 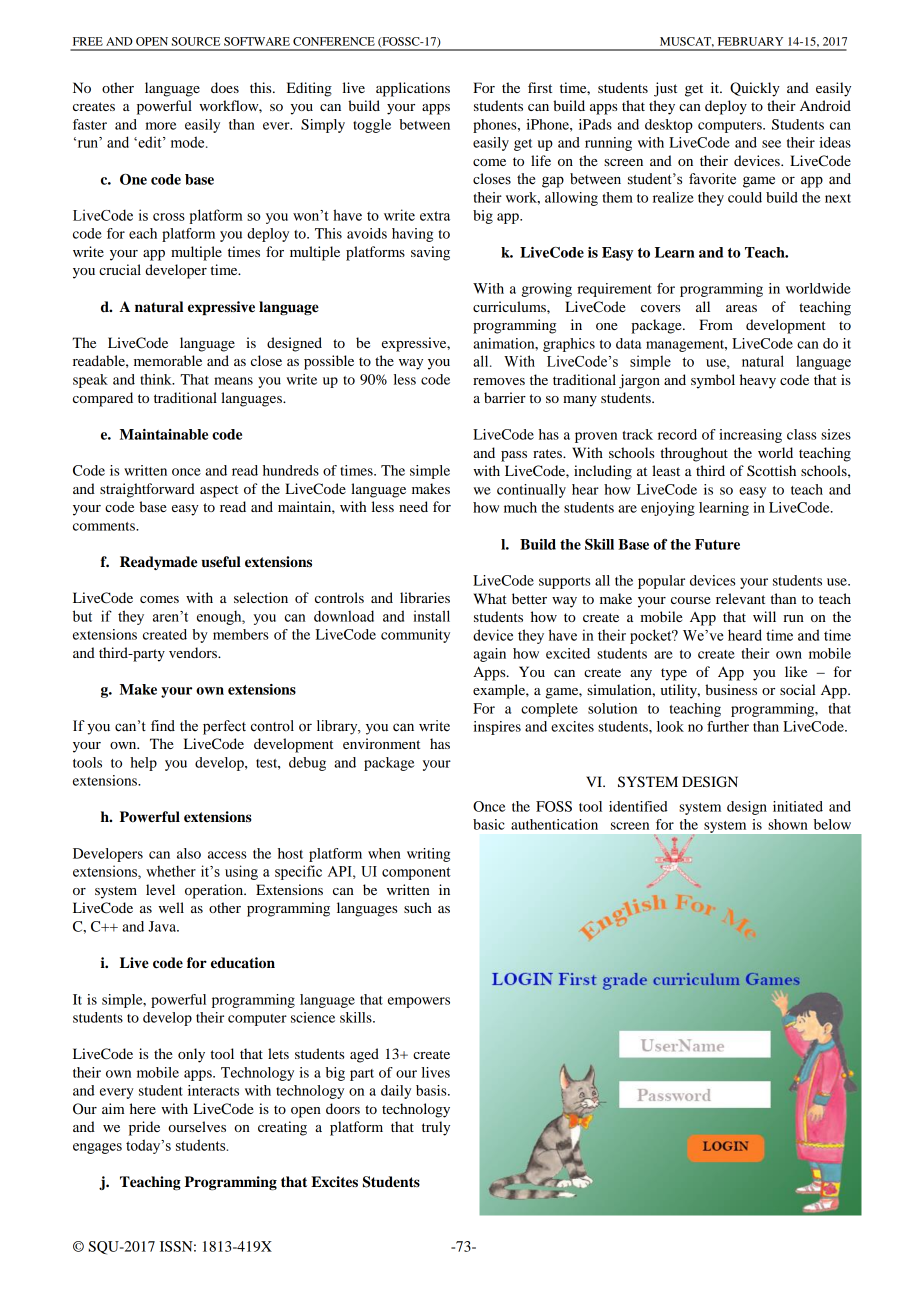 What do you see at coordinates (436, 1128) in the screenshot?
I see `truly` at bounding box center [436, 1128].
